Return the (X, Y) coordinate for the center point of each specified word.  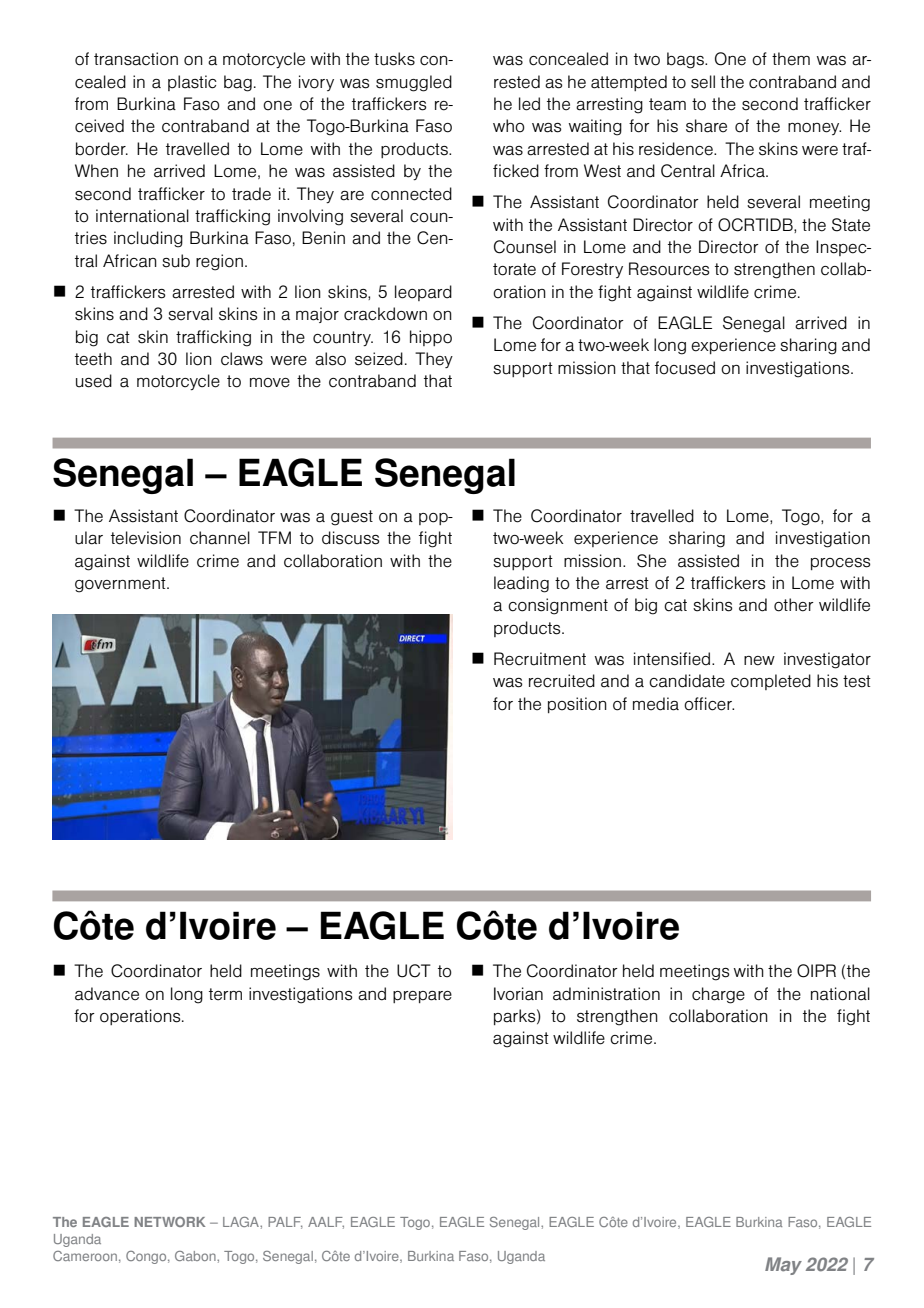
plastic (192, 83)
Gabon (196, 1256)
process (841, 564)
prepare (422, 997)
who (509, 126)
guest (352, 518)
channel (220, 538)
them (791, 59)
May (783, 1266)
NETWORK (169, 1222)
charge (718, 995)
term (225, 994)
